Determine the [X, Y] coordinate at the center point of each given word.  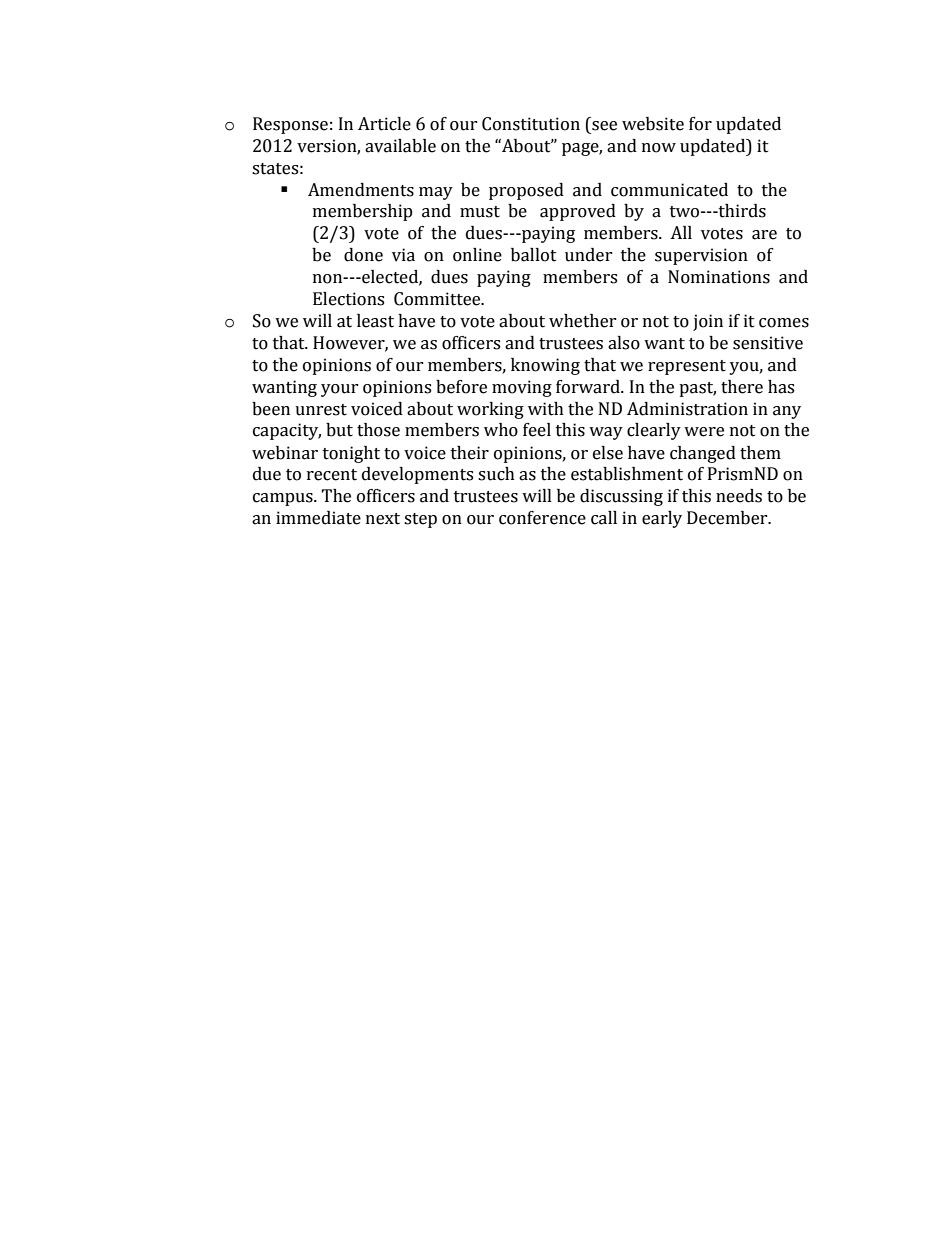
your [340, 390]
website [653, 124]
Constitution [531, 124]
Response [290, 125]
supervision [701, 256]
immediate [318, 518]
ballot [534, 255]
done [363, 255]
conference [542, 518]
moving [522, 388]
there [742, 387]
